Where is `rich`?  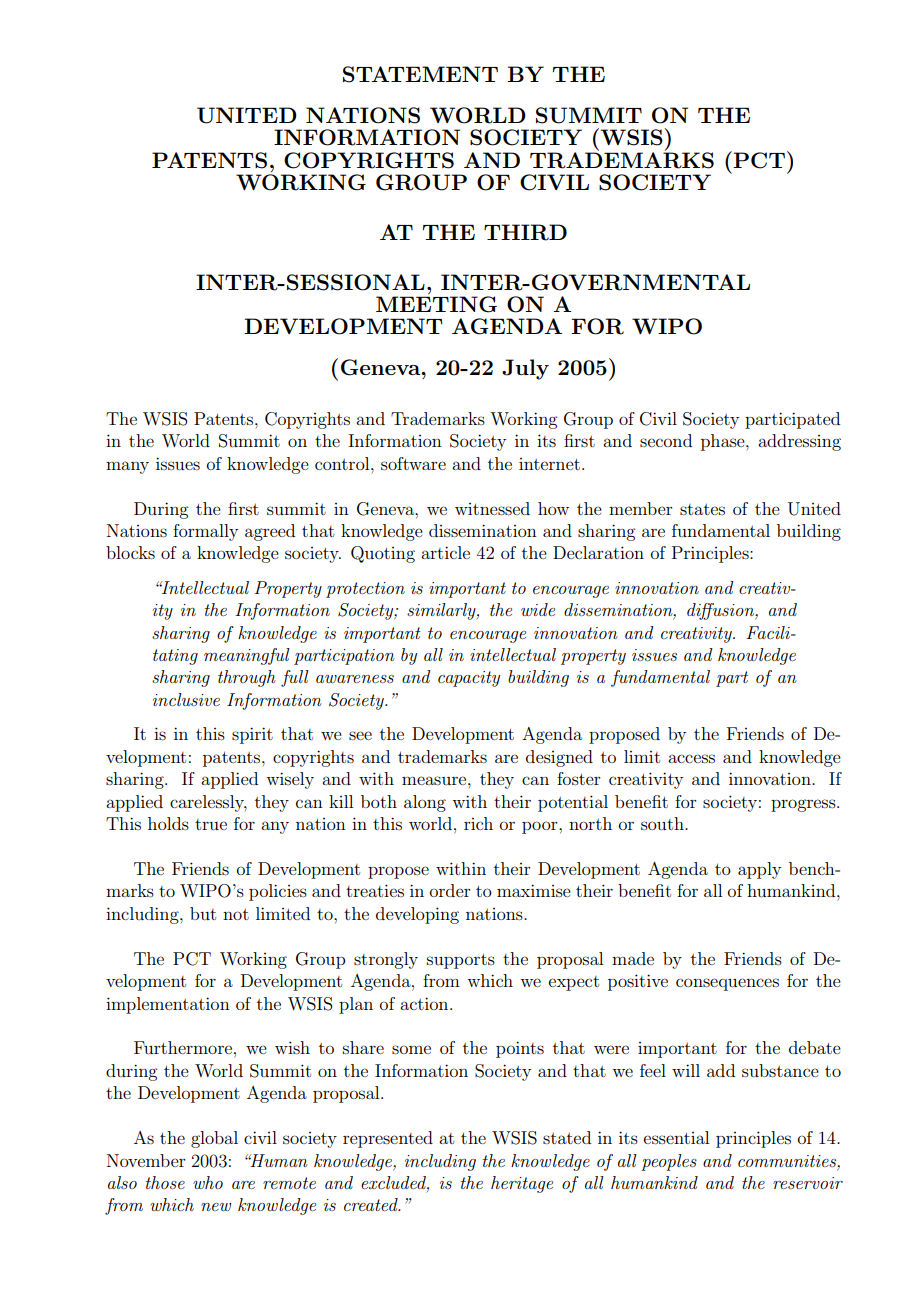
rich is located at coordinates (478, 823).
